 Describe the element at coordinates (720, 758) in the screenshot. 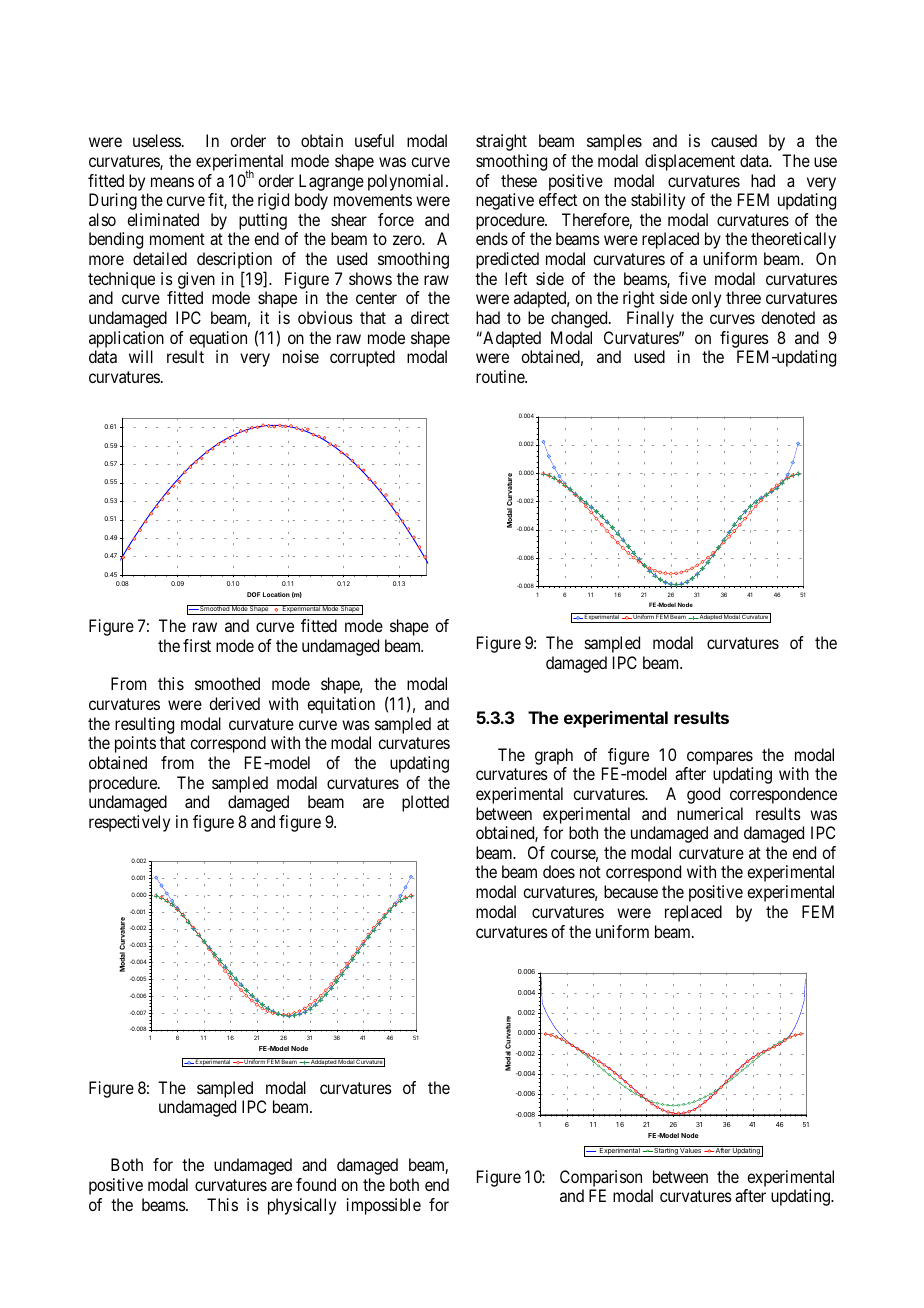

I see `compares` at that location.
